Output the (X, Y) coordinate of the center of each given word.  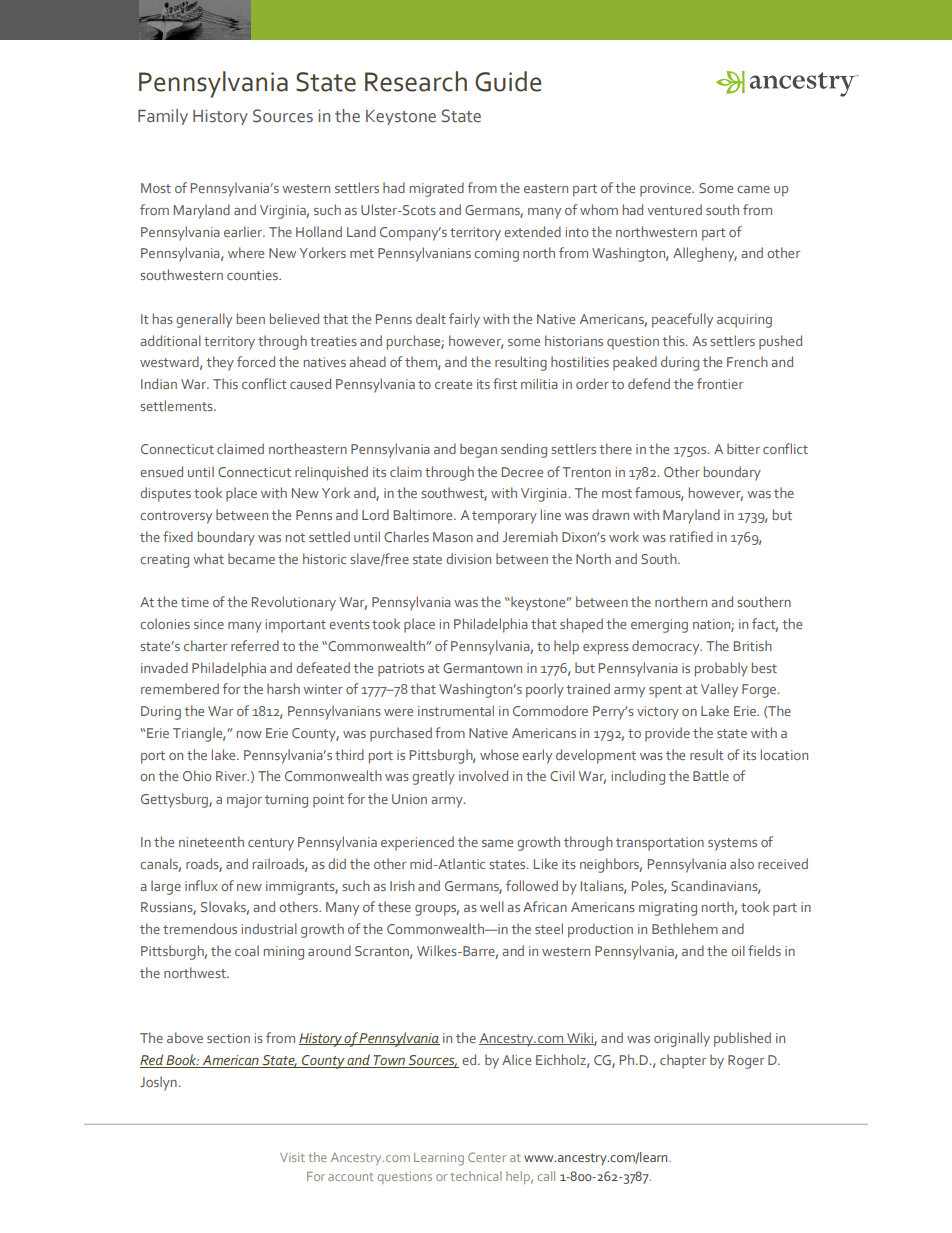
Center (487, 1157)
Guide (508, 81)
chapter (683, 1061)
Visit (292, 1157)
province (667, 190)
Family (163, 117)
